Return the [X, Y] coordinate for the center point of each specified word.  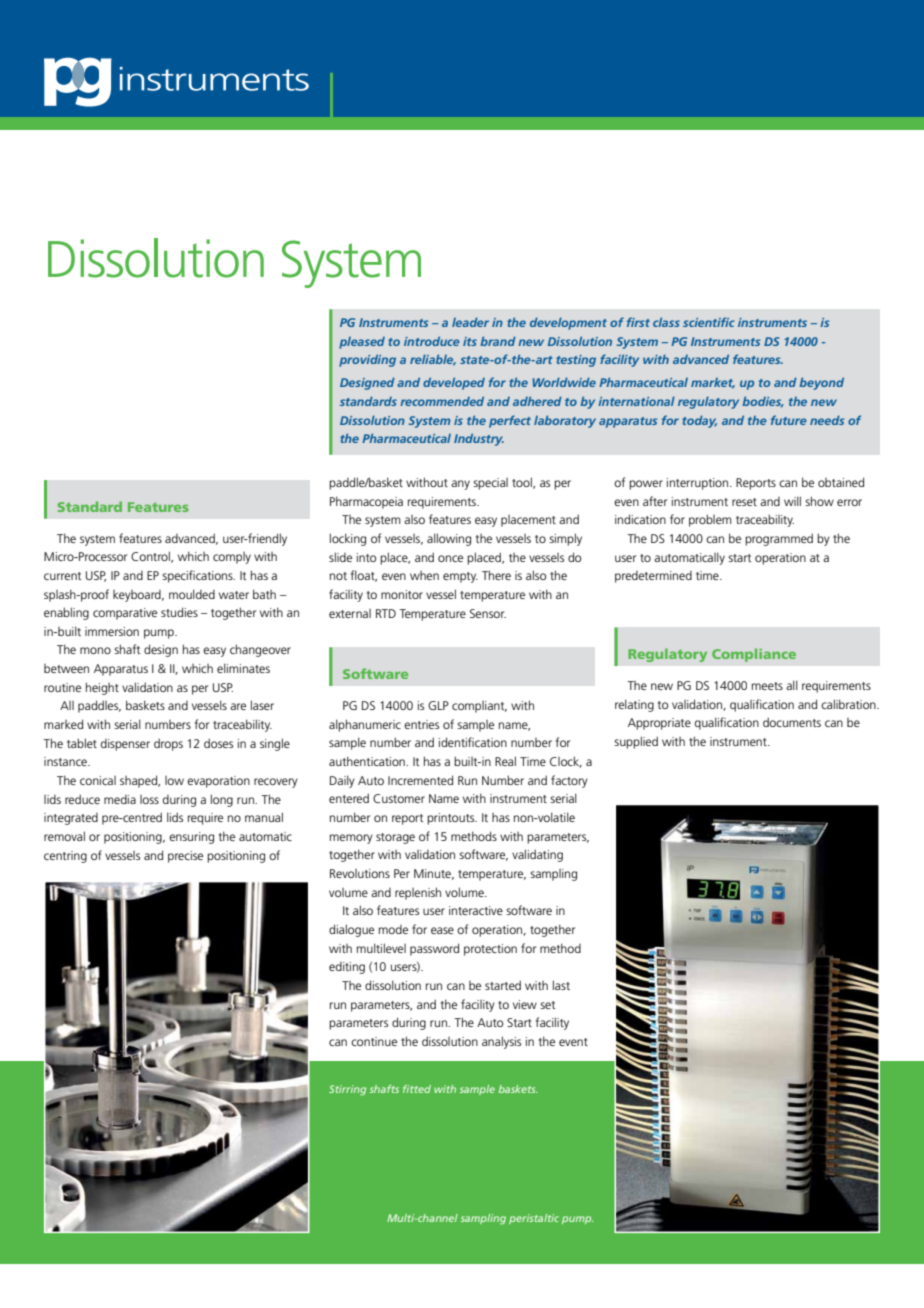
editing [347, 968]
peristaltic [534, 1219]
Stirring [347, 1090]
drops [168, 744]
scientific [709, 322]
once [450, 558]
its [470, 341]
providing [367, 361]
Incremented [420, 780]
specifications [198, 576]
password [434, 949]
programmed [779, 539]
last [561, 985]
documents [792, 722]
